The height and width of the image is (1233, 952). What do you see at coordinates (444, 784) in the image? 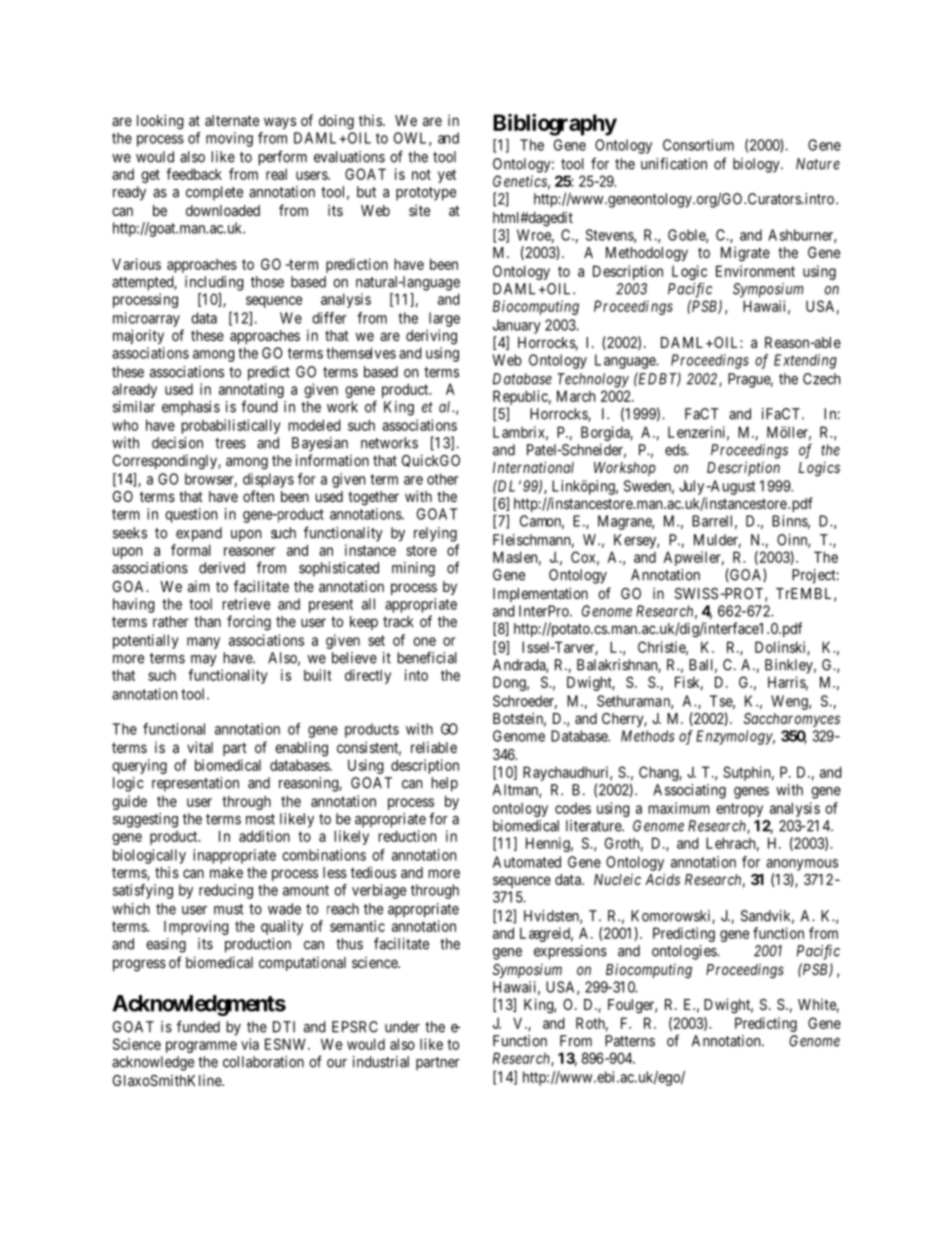
I see `help` at bounding box center [444, 784].
